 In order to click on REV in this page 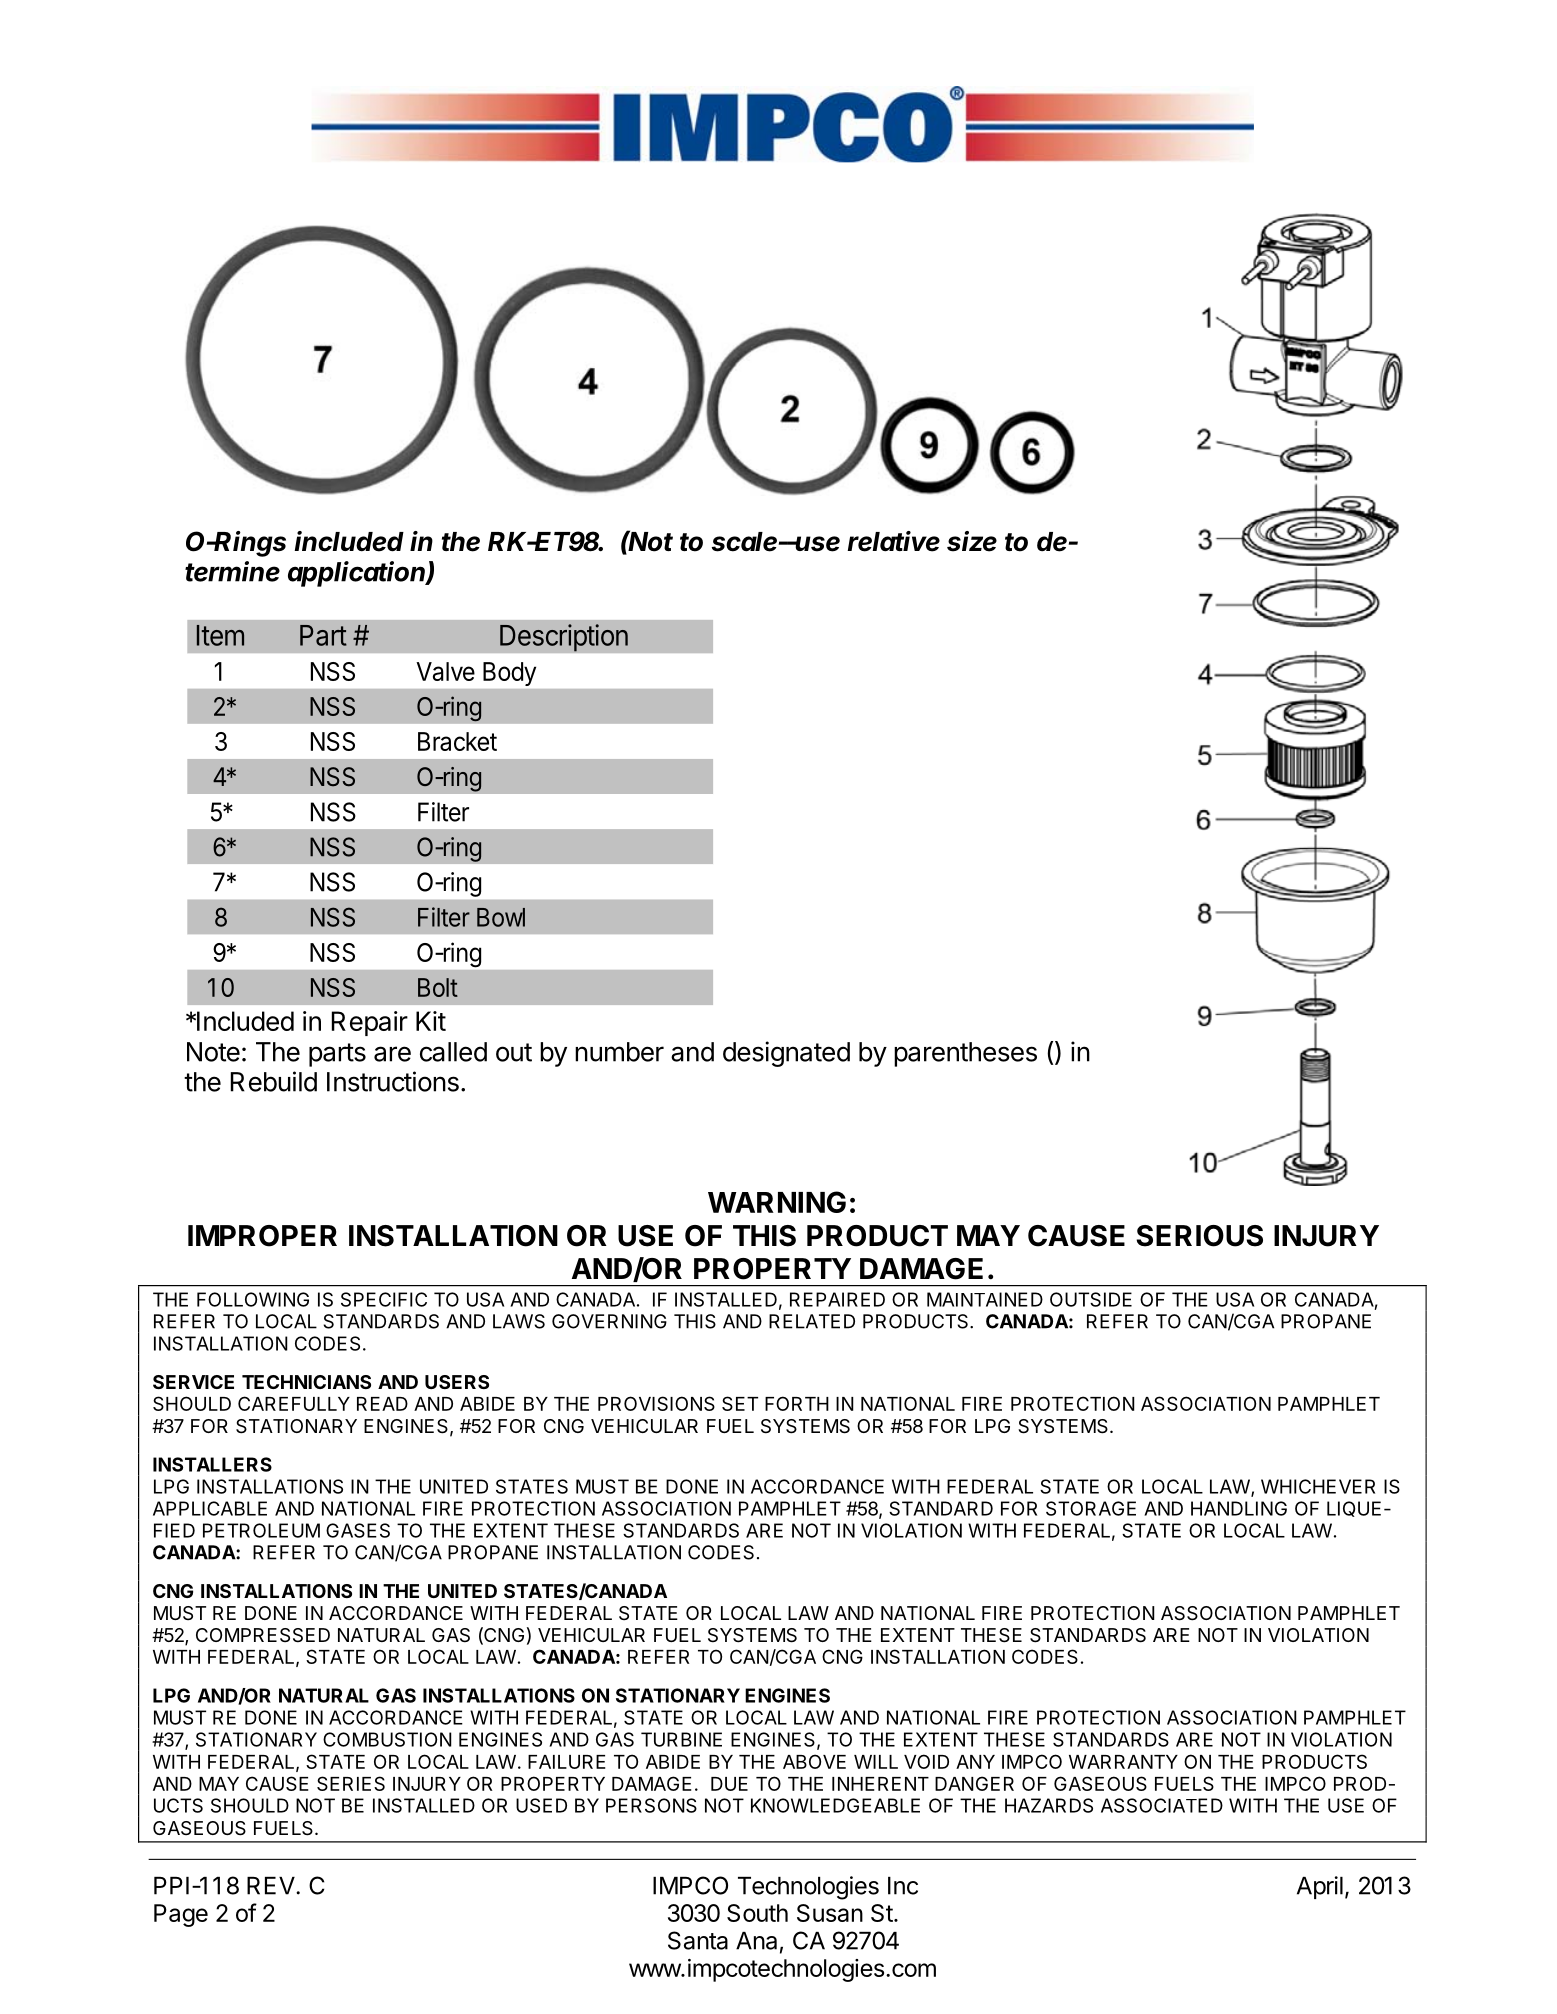, I will do `click(272, 1886)`.
